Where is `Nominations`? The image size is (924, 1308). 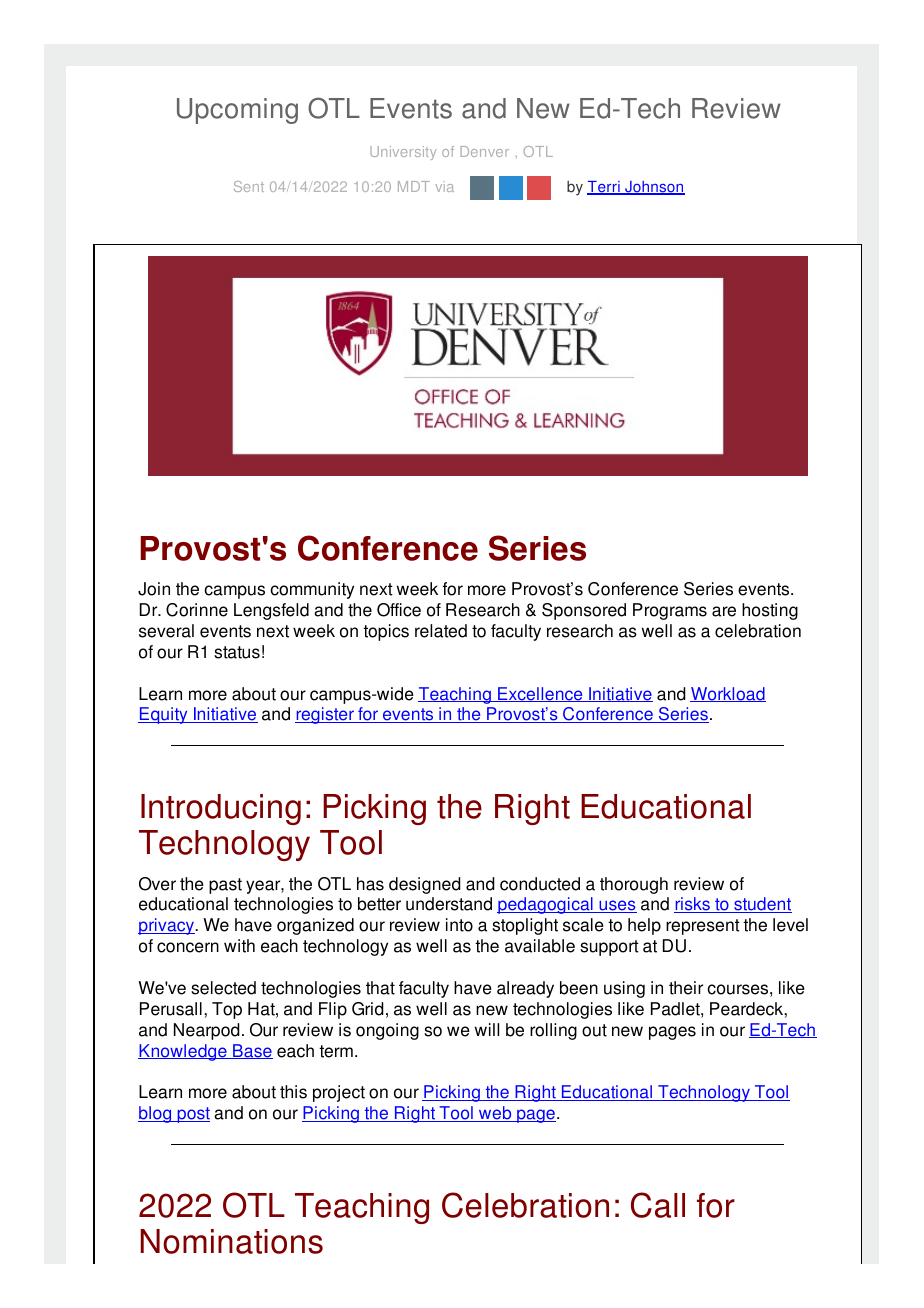 Nominations is located at coordinates (231, 1241).
